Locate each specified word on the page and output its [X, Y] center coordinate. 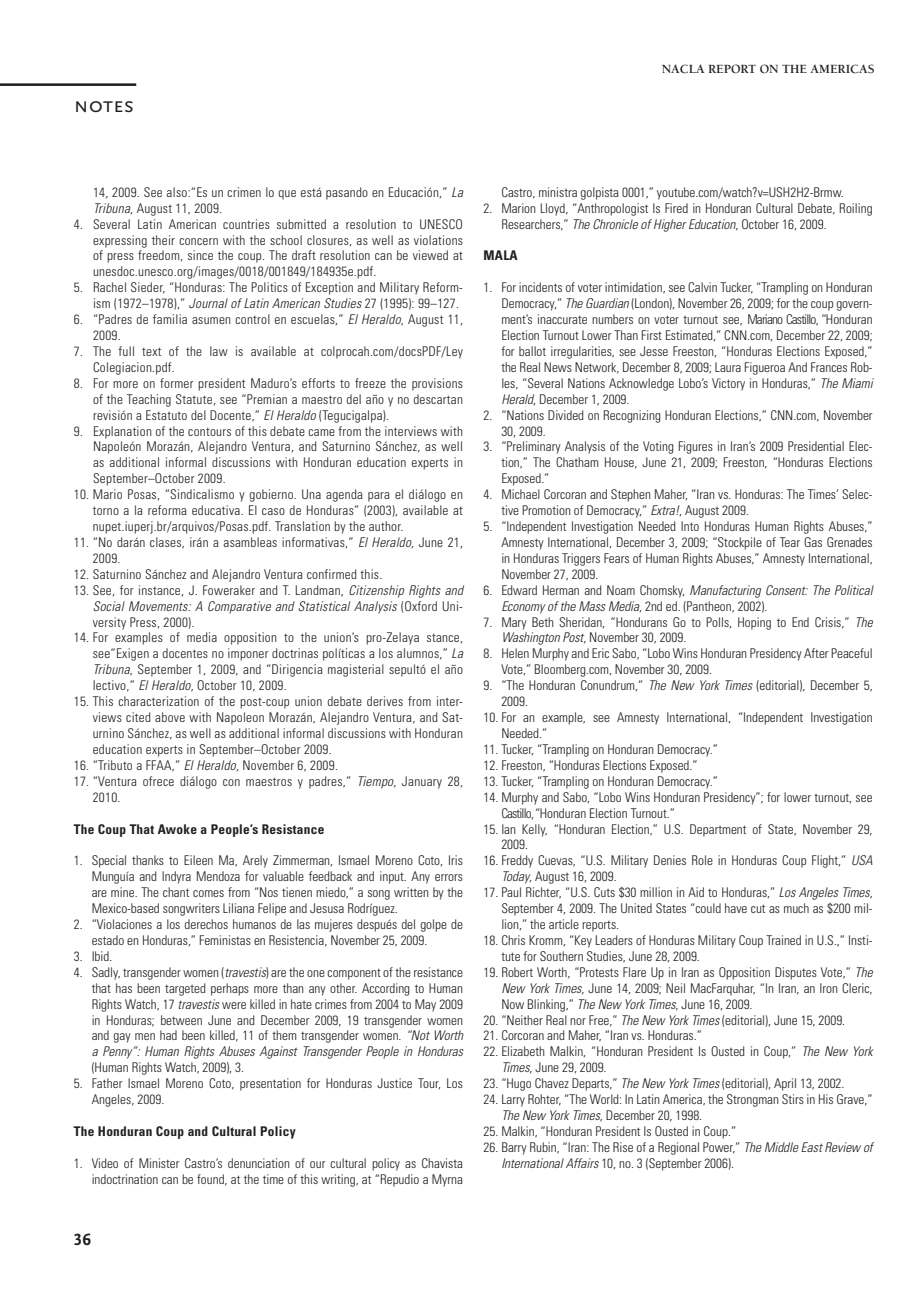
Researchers [532, 225]
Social [109, 606]
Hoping [754, 623]
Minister [159, 1163]
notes [104, 106]
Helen [515, 653]
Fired [676, 208]
